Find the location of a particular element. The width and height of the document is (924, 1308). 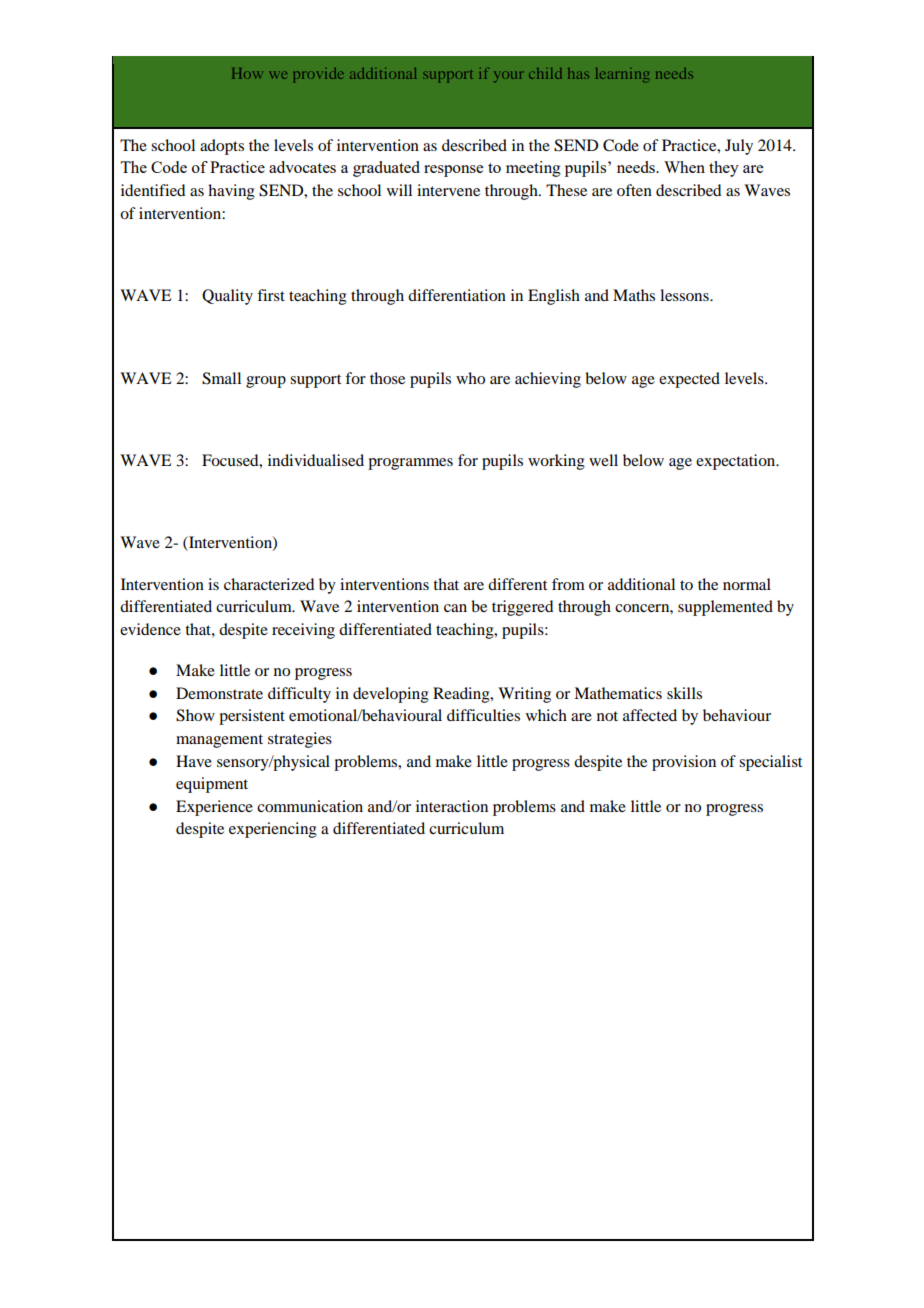

who is located at coordinates (470, 378).
